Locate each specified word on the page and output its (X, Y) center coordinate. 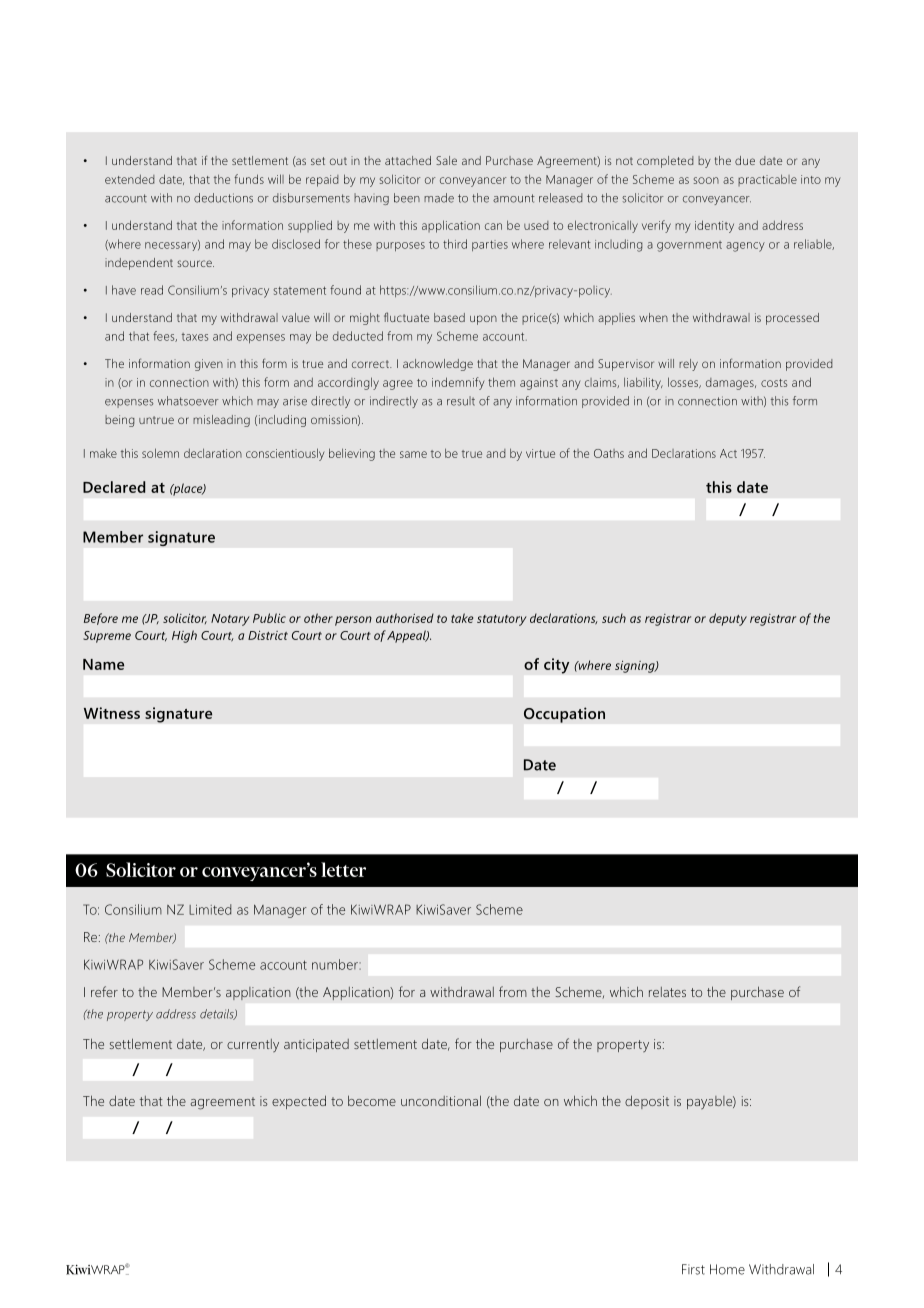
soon (706, 180)
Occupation (564, 715)
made (439, 198)
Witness (112, 713)
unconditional (441, 1100)
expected (299, 1102)
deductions (223, 198)
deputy (728, 619)
